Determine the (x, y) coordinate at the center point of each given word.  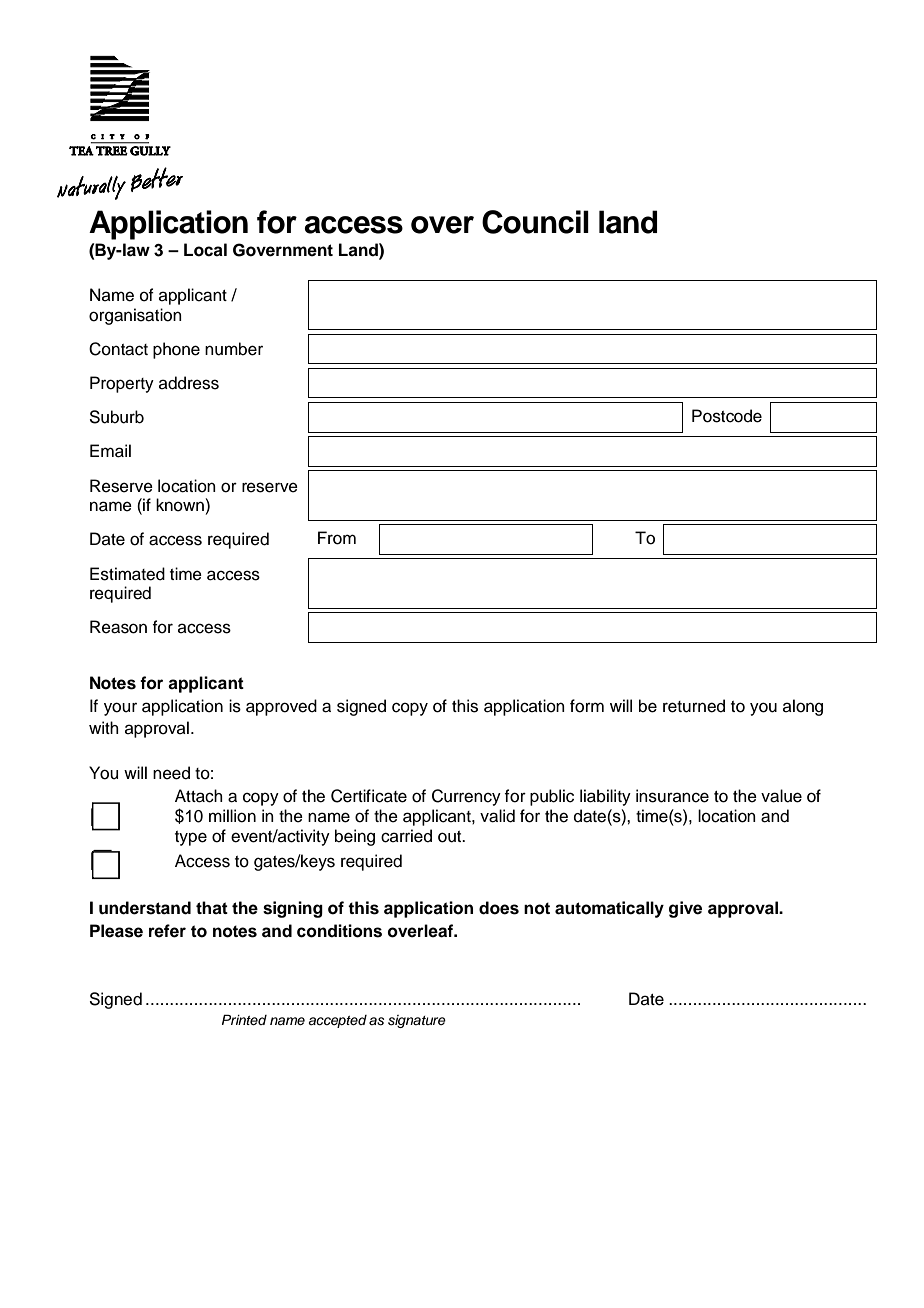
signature (417, 1021)
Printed (244, 1019)
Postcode (727, 416)
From (337, 538)
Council (535, 222)
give (685, 909)
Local (205, 250)
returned (694, 706)
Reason (118, 627)
